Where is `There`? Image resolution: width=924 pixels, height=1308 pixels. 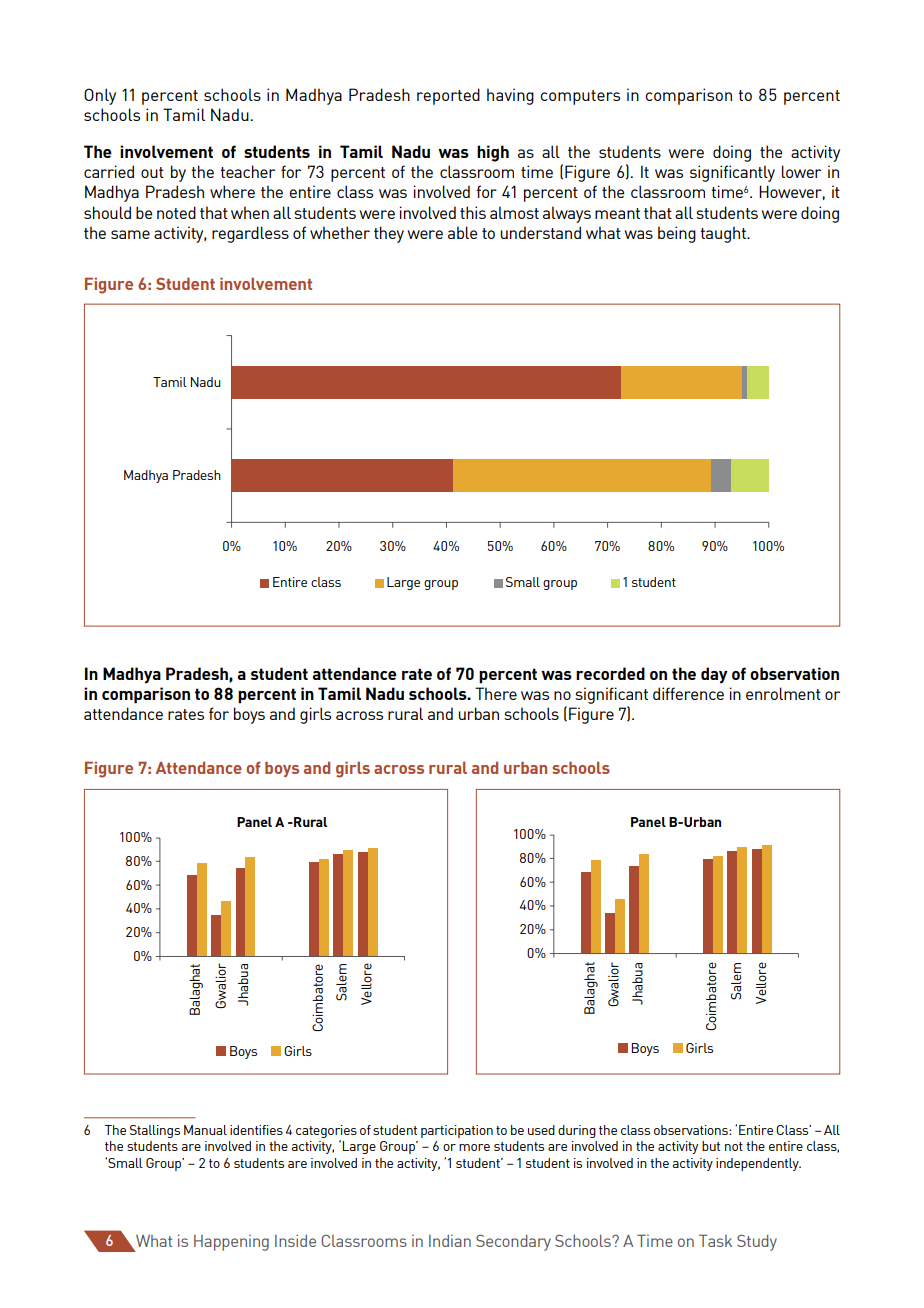
There is located at coordinates (496, 693).
